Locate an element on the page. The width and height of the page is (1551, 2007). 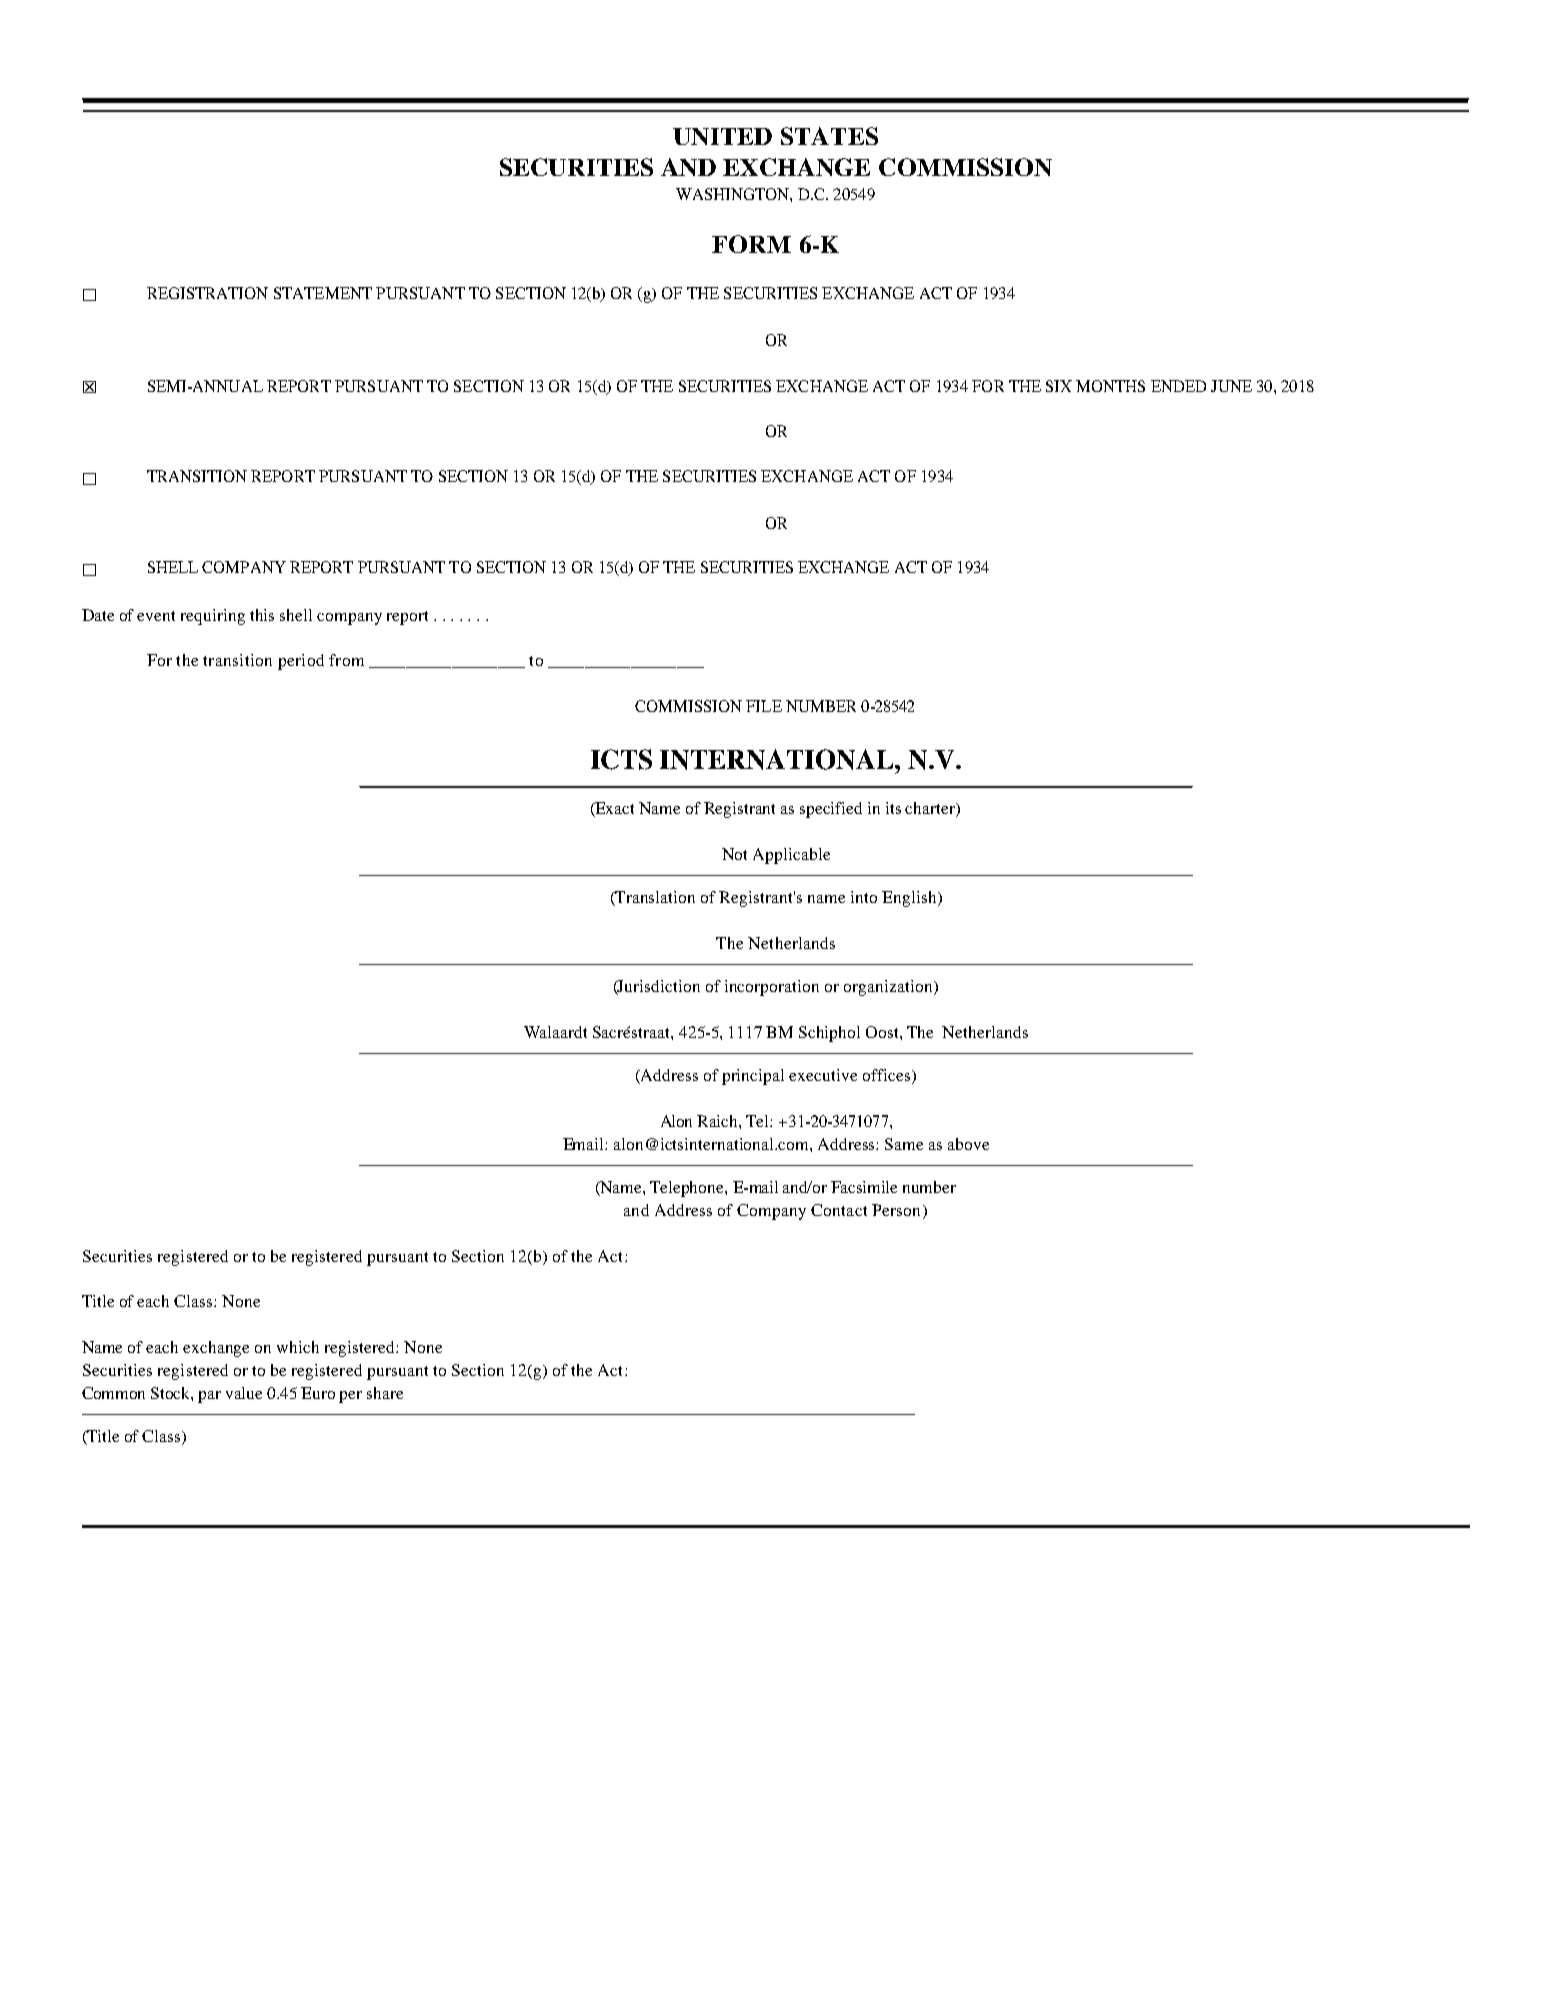
FILE is located at coordinates (764, 706).
